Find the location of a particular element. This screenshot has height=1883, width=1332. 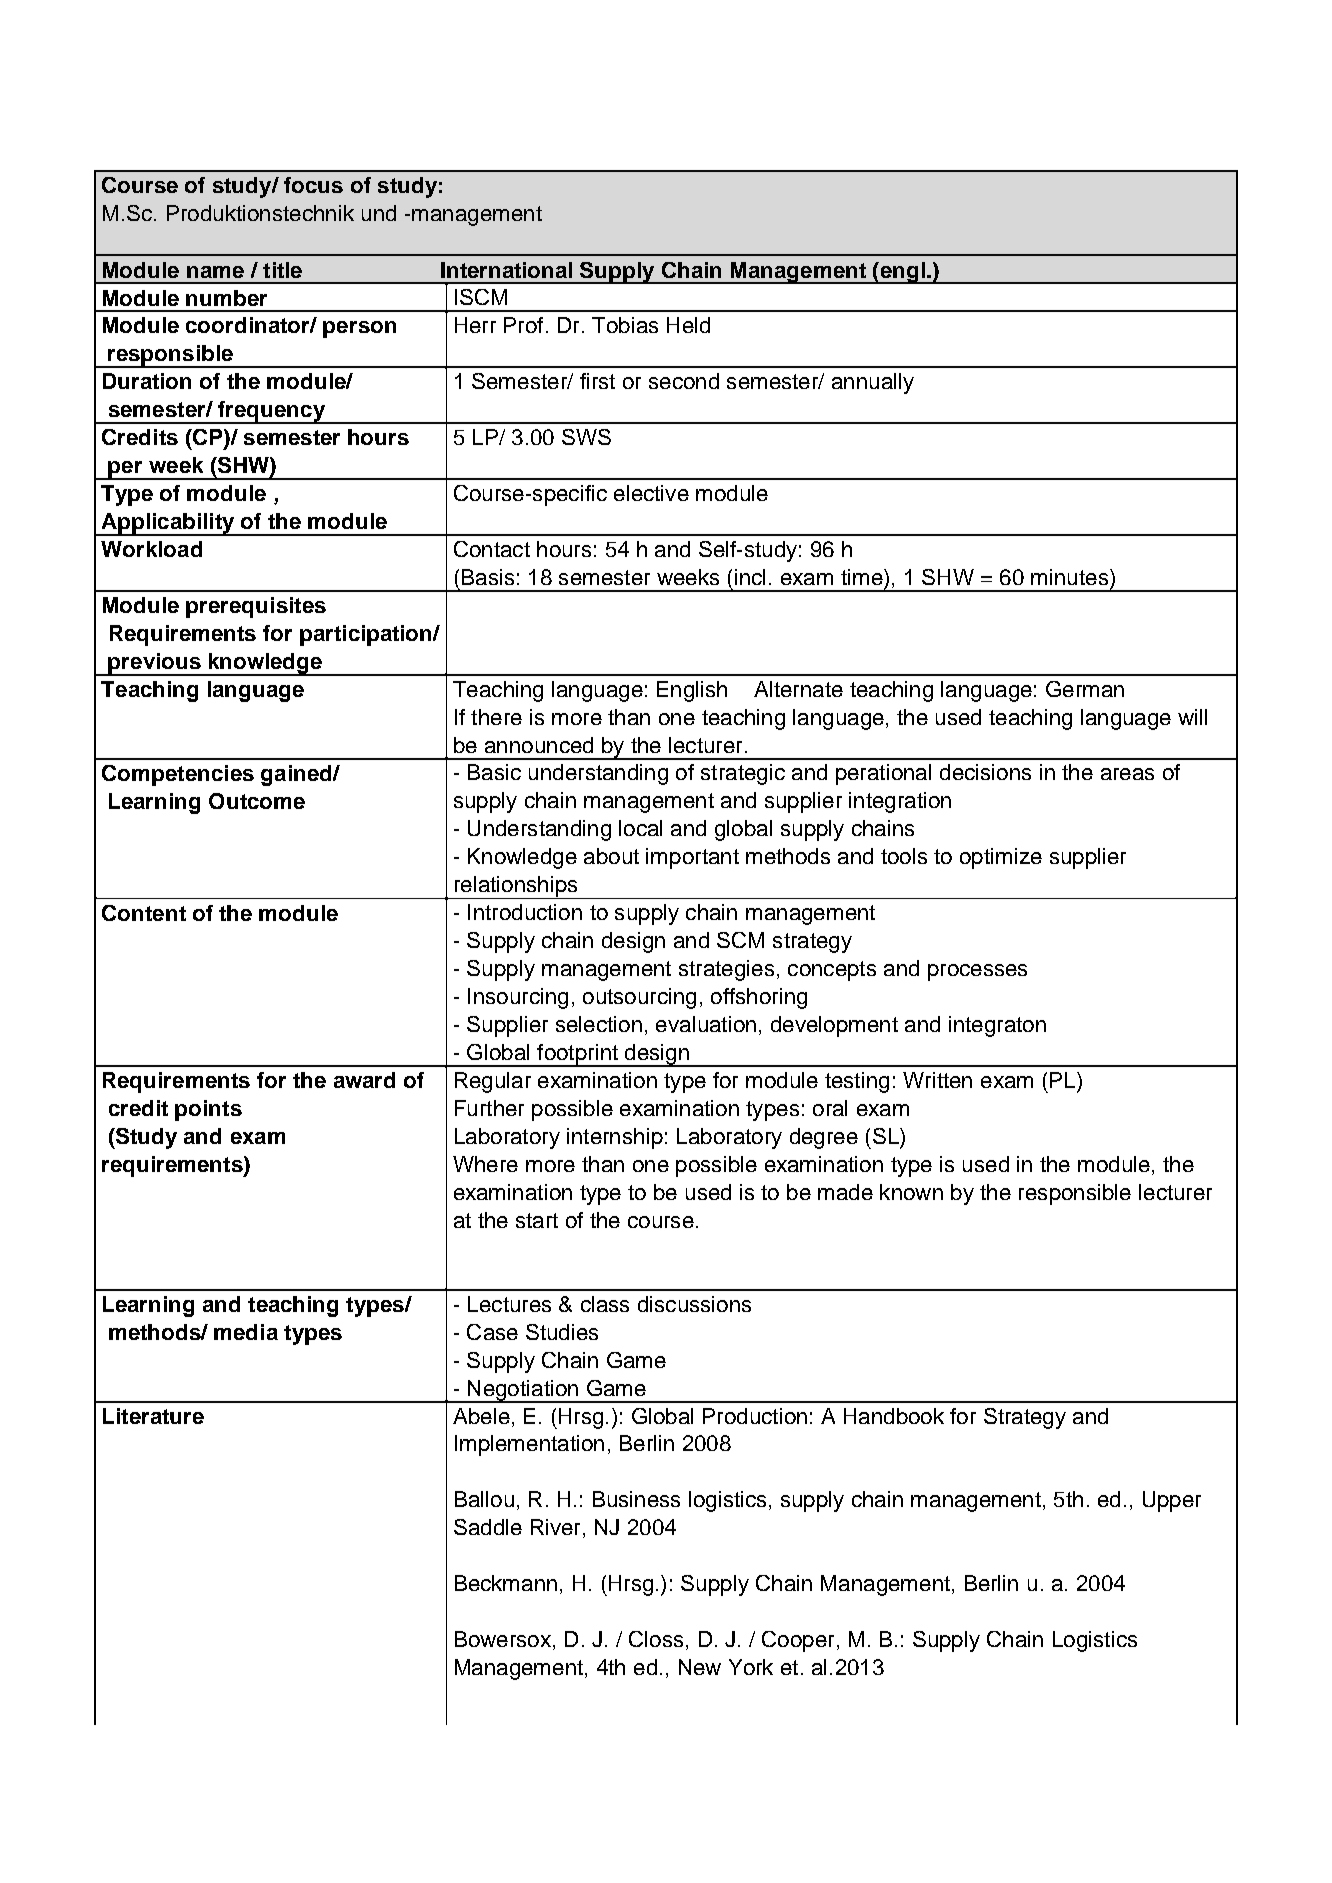

Held is located at coordinates (688, 325).
